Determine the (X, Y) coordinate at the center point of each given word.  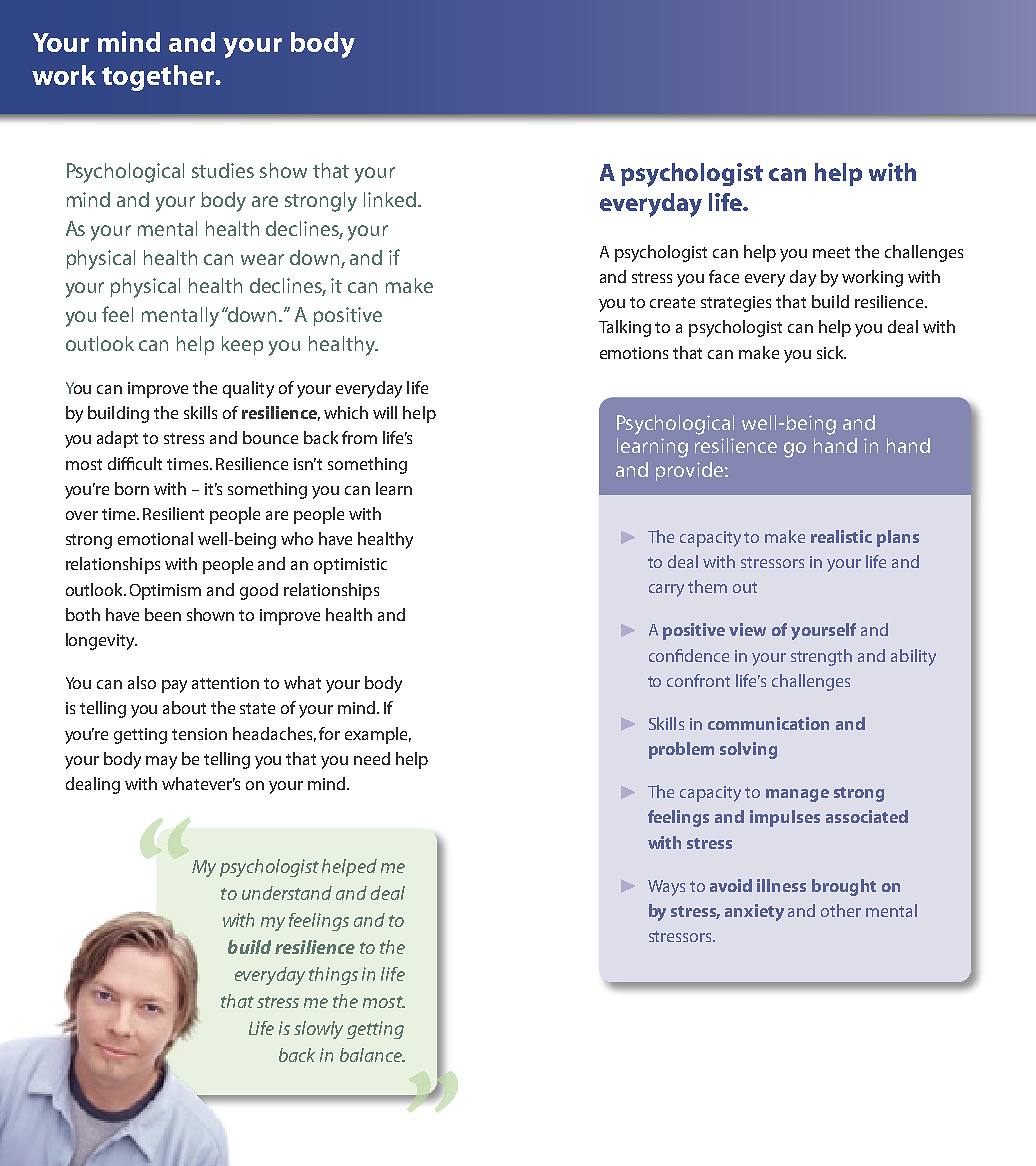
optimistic (350, 566)
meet (831, 252)
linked (391, 199)
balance (372, 1055)
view (747, 629)
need (372, 758)
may (161, 762)
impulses (785, 818)
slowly (318, 1030)
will (385, 412)
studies (223, 170)
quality (248, 389)
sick (831, 352)
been (163, 614)
